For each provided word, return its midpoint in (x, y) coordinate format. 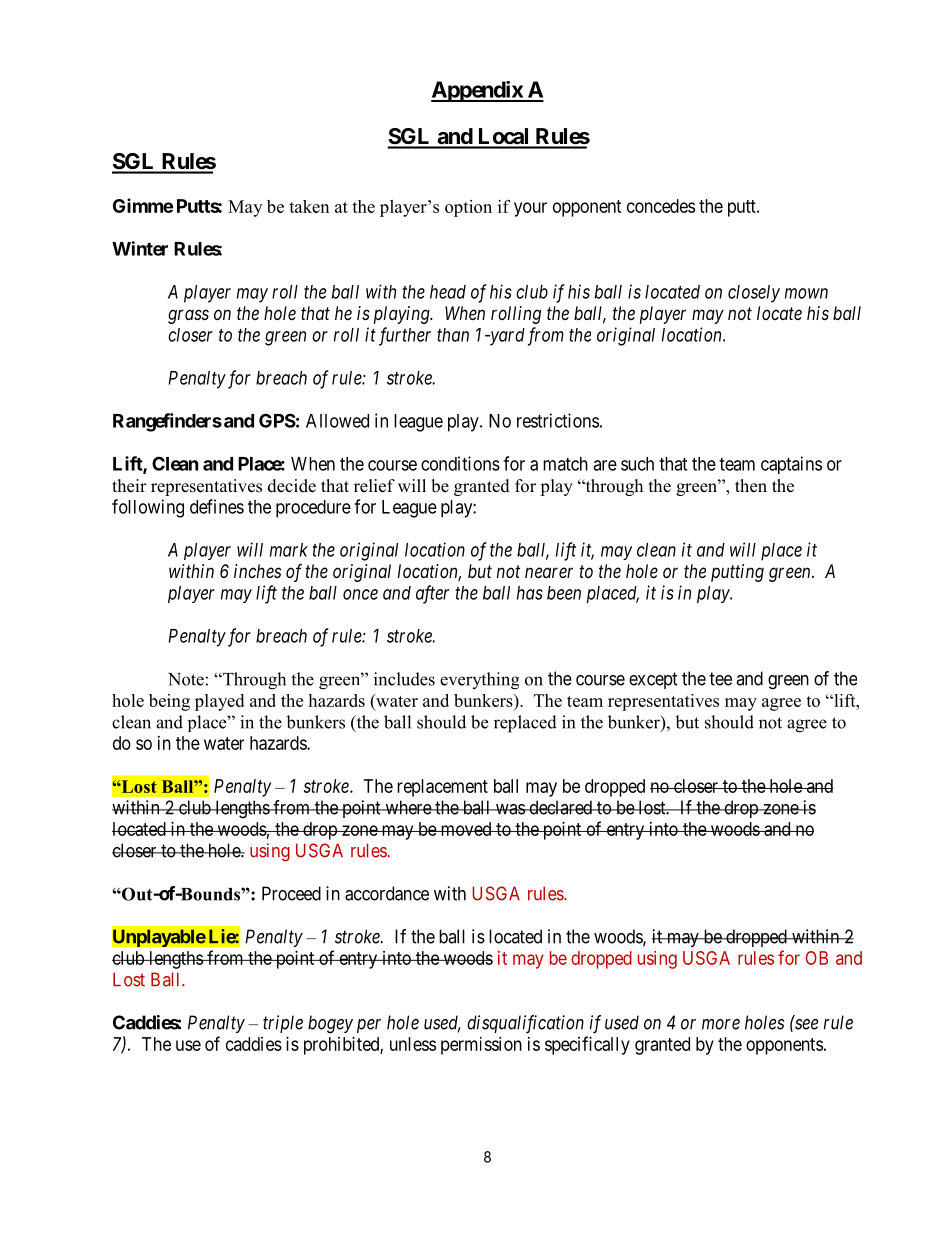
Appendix (477, 91)
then (751, 486)
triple (283, 1024)
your (530, 209)
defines (217, 506)
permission (481, 1046)
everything (479, 681)
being (169, 702)
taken (309, 206)
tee (720, 679)
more (721, 1024)
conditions (460, 463)
